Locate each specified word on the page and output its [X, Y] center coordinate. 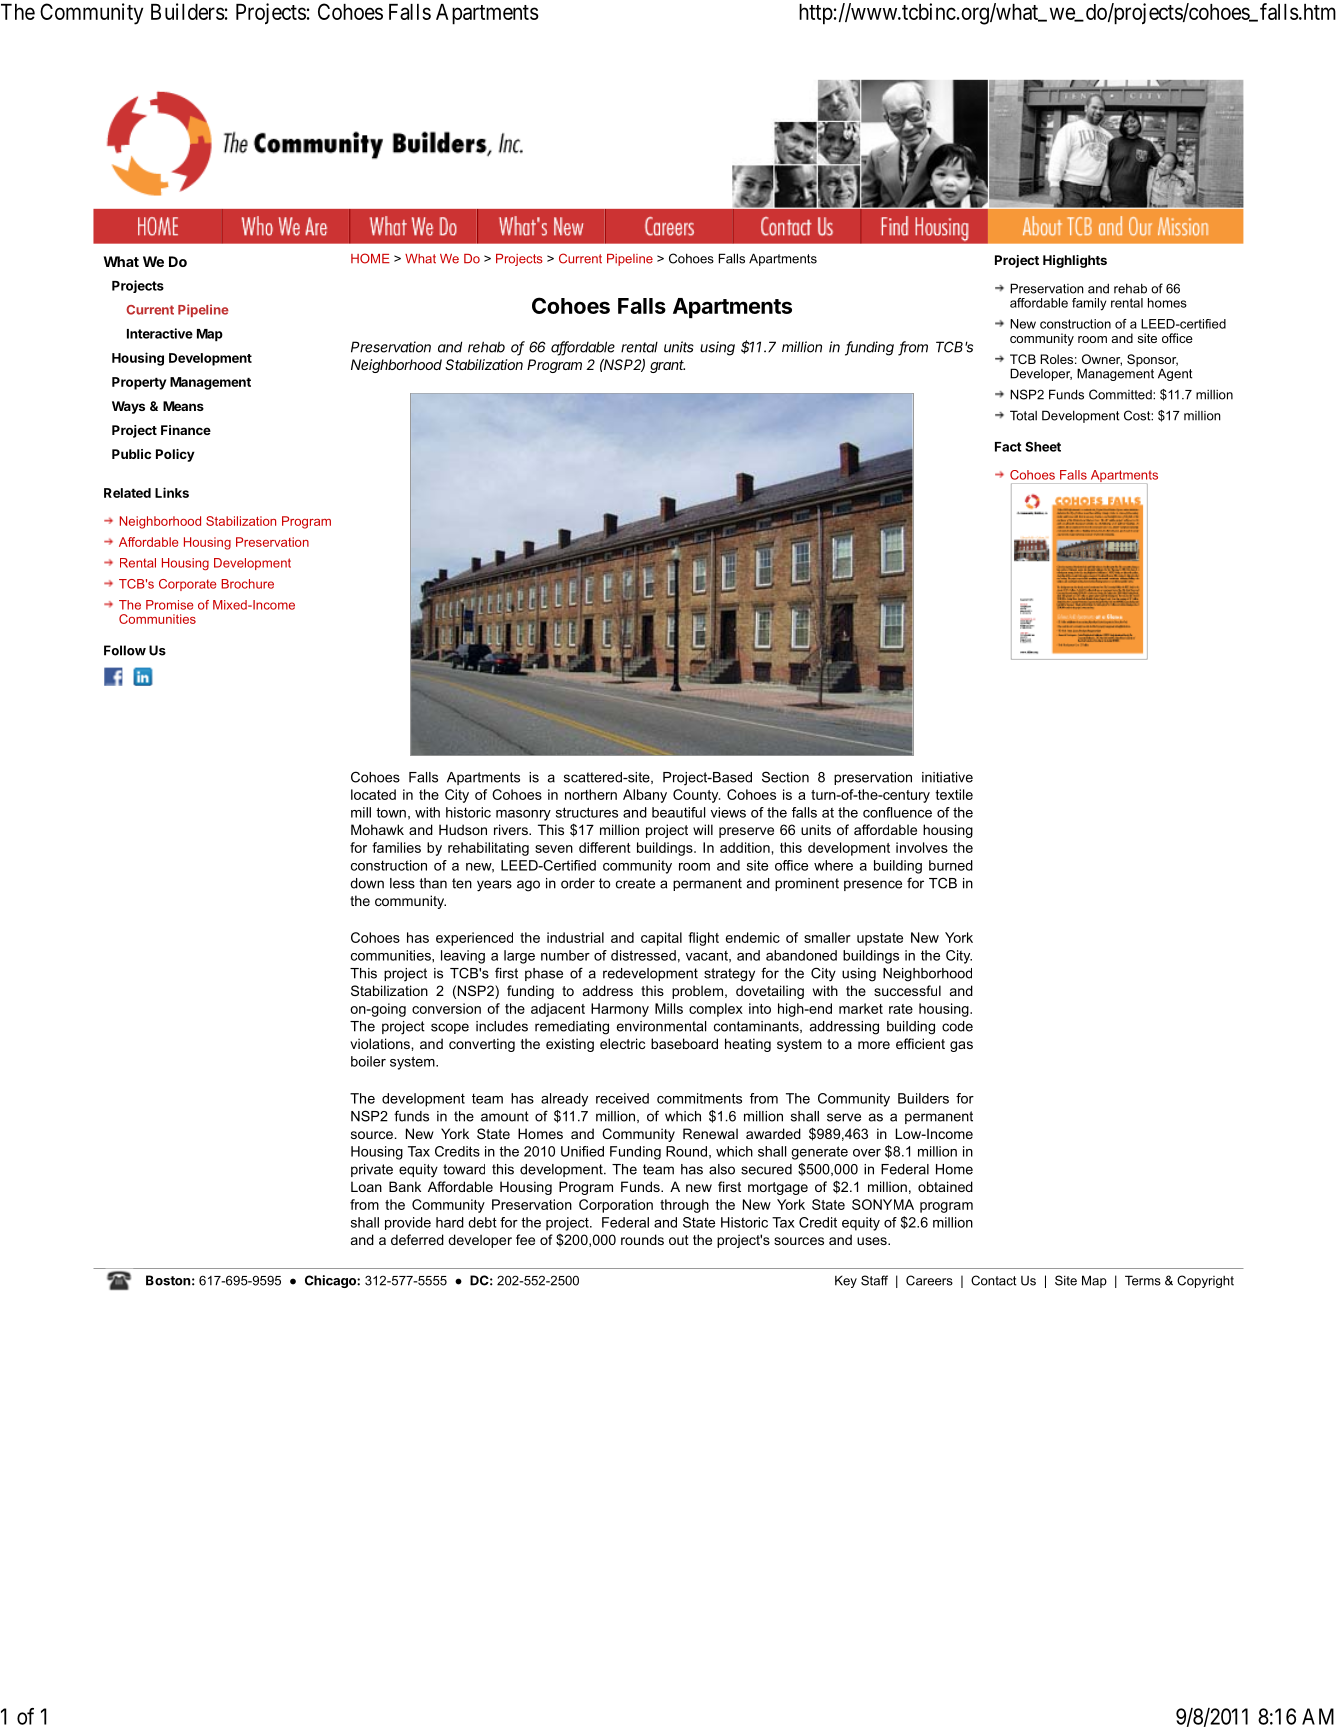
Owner [1102, 360]
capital [661, 939]
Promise [169, 605]
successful [907, 990]
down [367, 883]
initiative [947, 777]
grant [667, 366]
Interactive [160, 333]
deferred [417, 1239]
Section [785, 777]
